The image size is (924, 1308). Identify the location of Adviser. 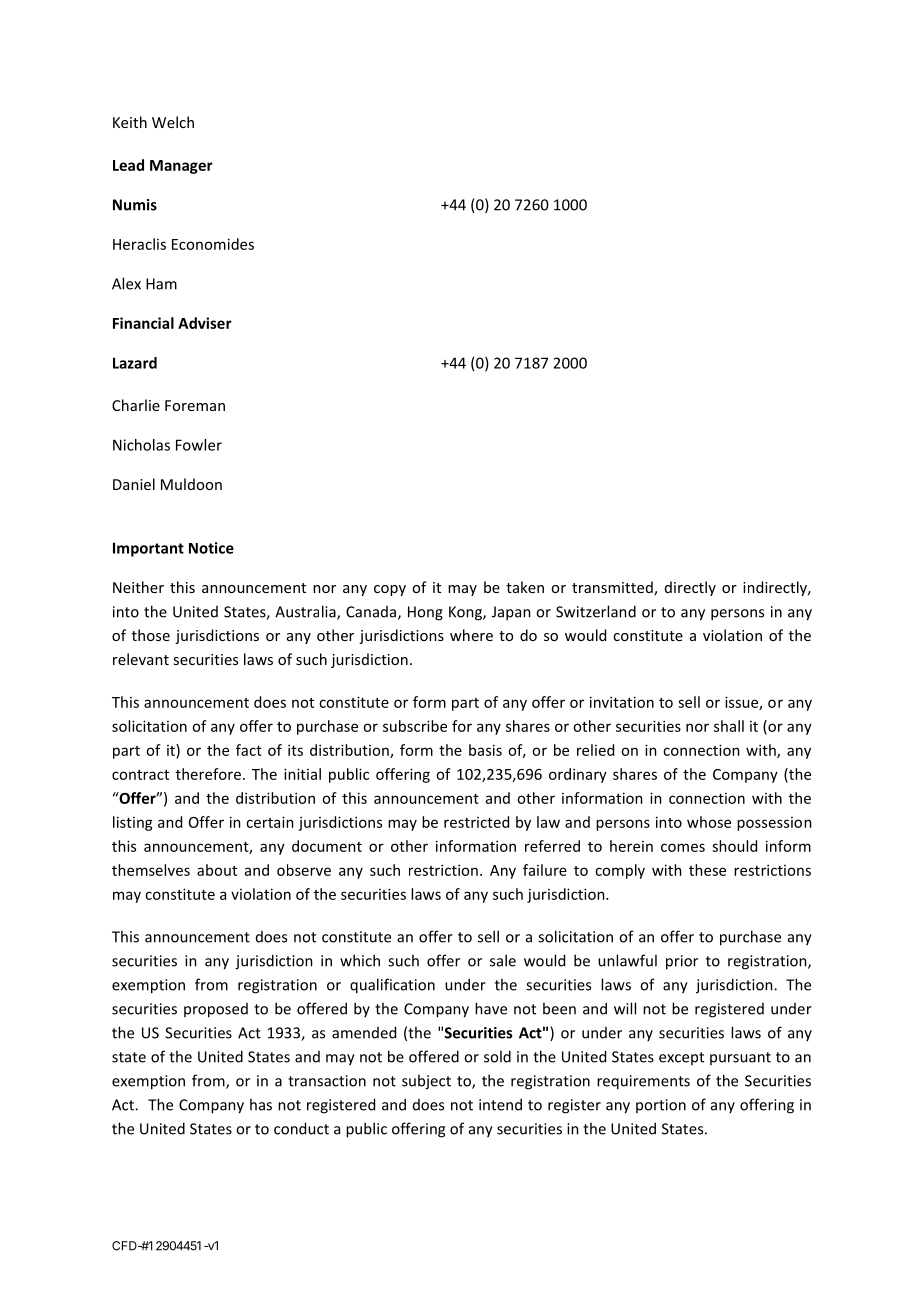
(205, 323).
